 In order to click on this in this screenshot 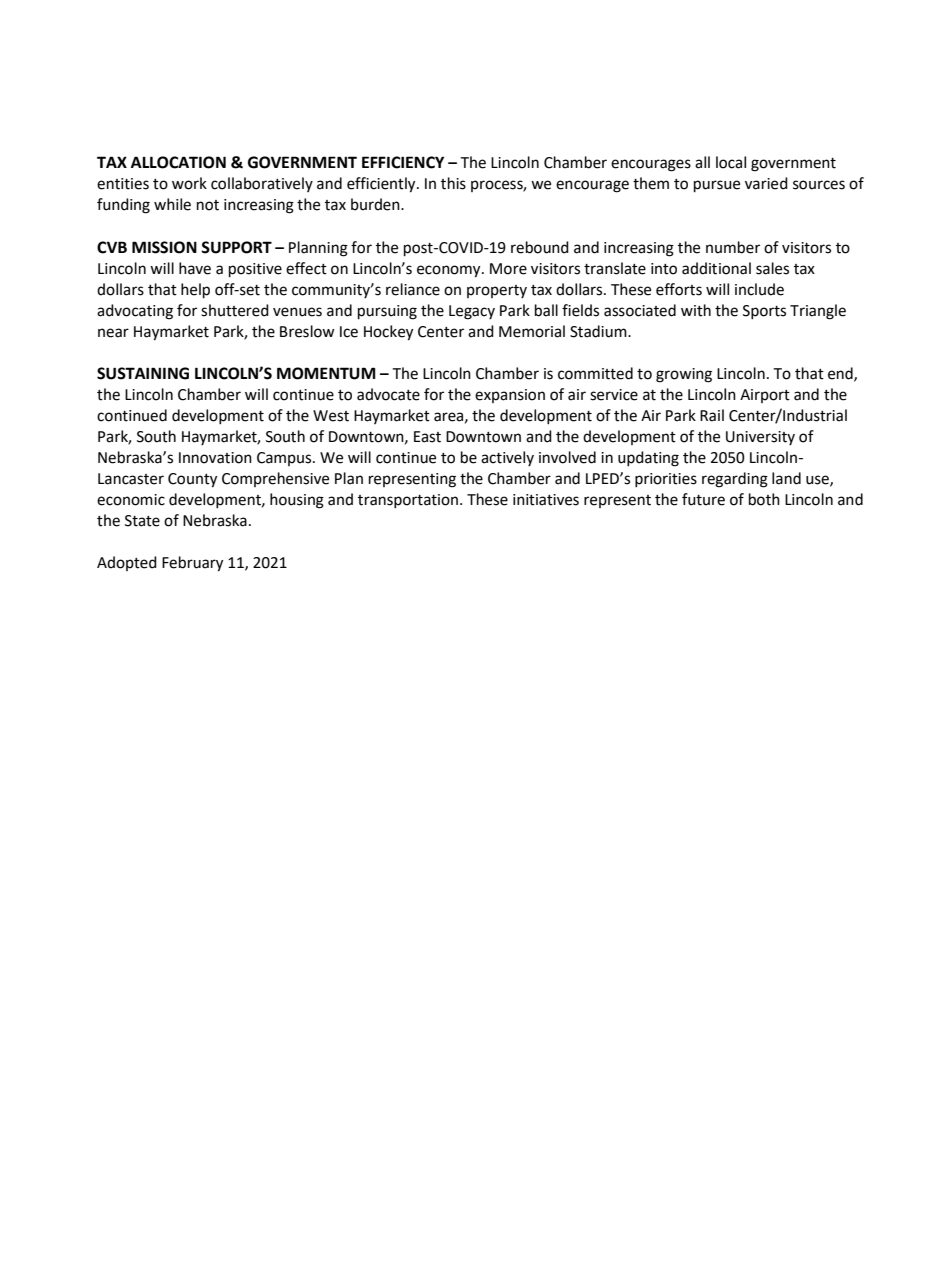, I will do `click(453, 183)`.
